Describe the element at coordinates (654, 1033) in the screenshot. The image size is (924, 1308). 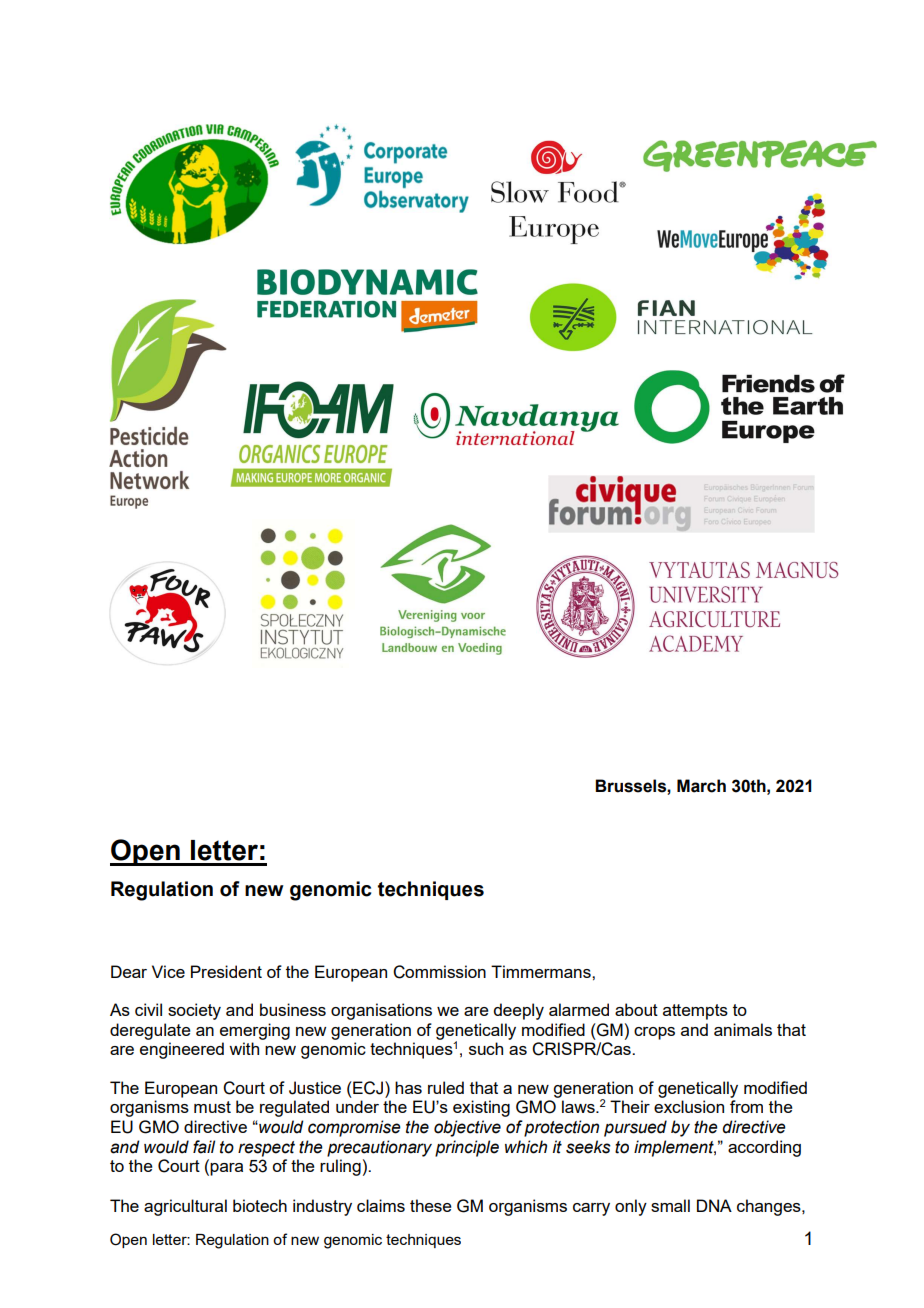
I see `crops` at that location.
